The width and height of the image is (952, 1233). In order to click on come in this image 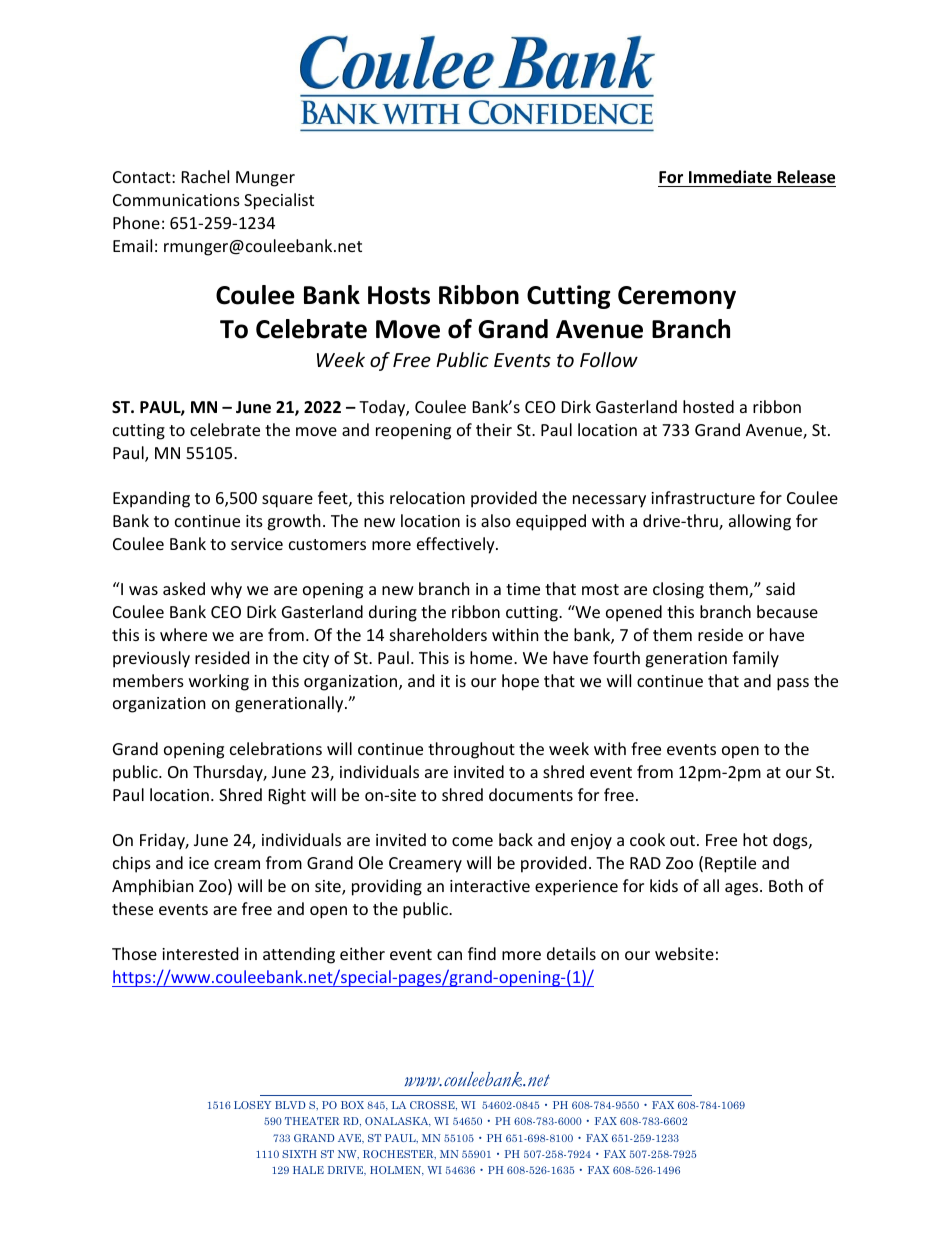, I will do `click(472, 841)`.
